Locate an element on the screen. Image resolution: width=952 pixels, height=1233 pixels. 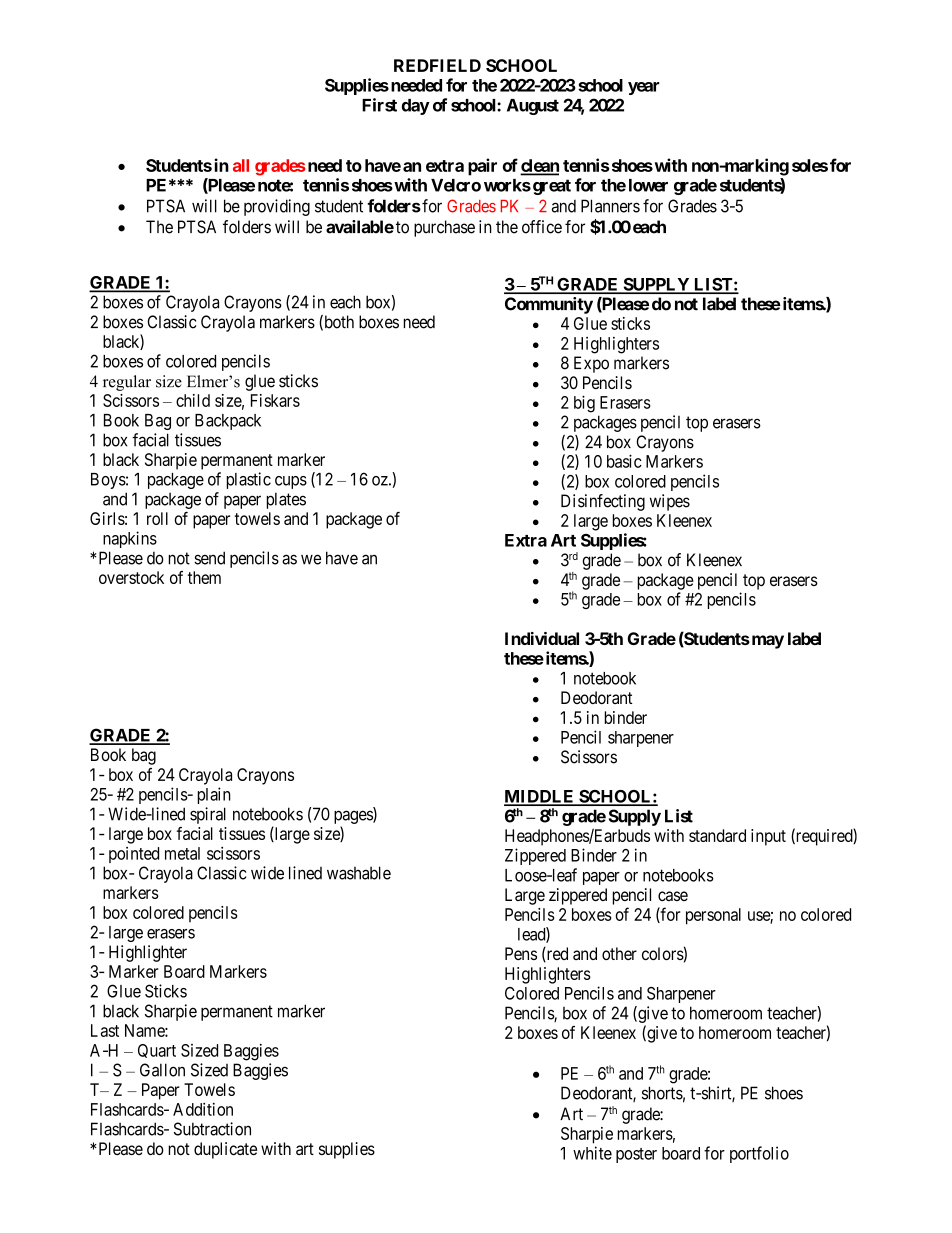
providing is located at coordinates (277, 207).
